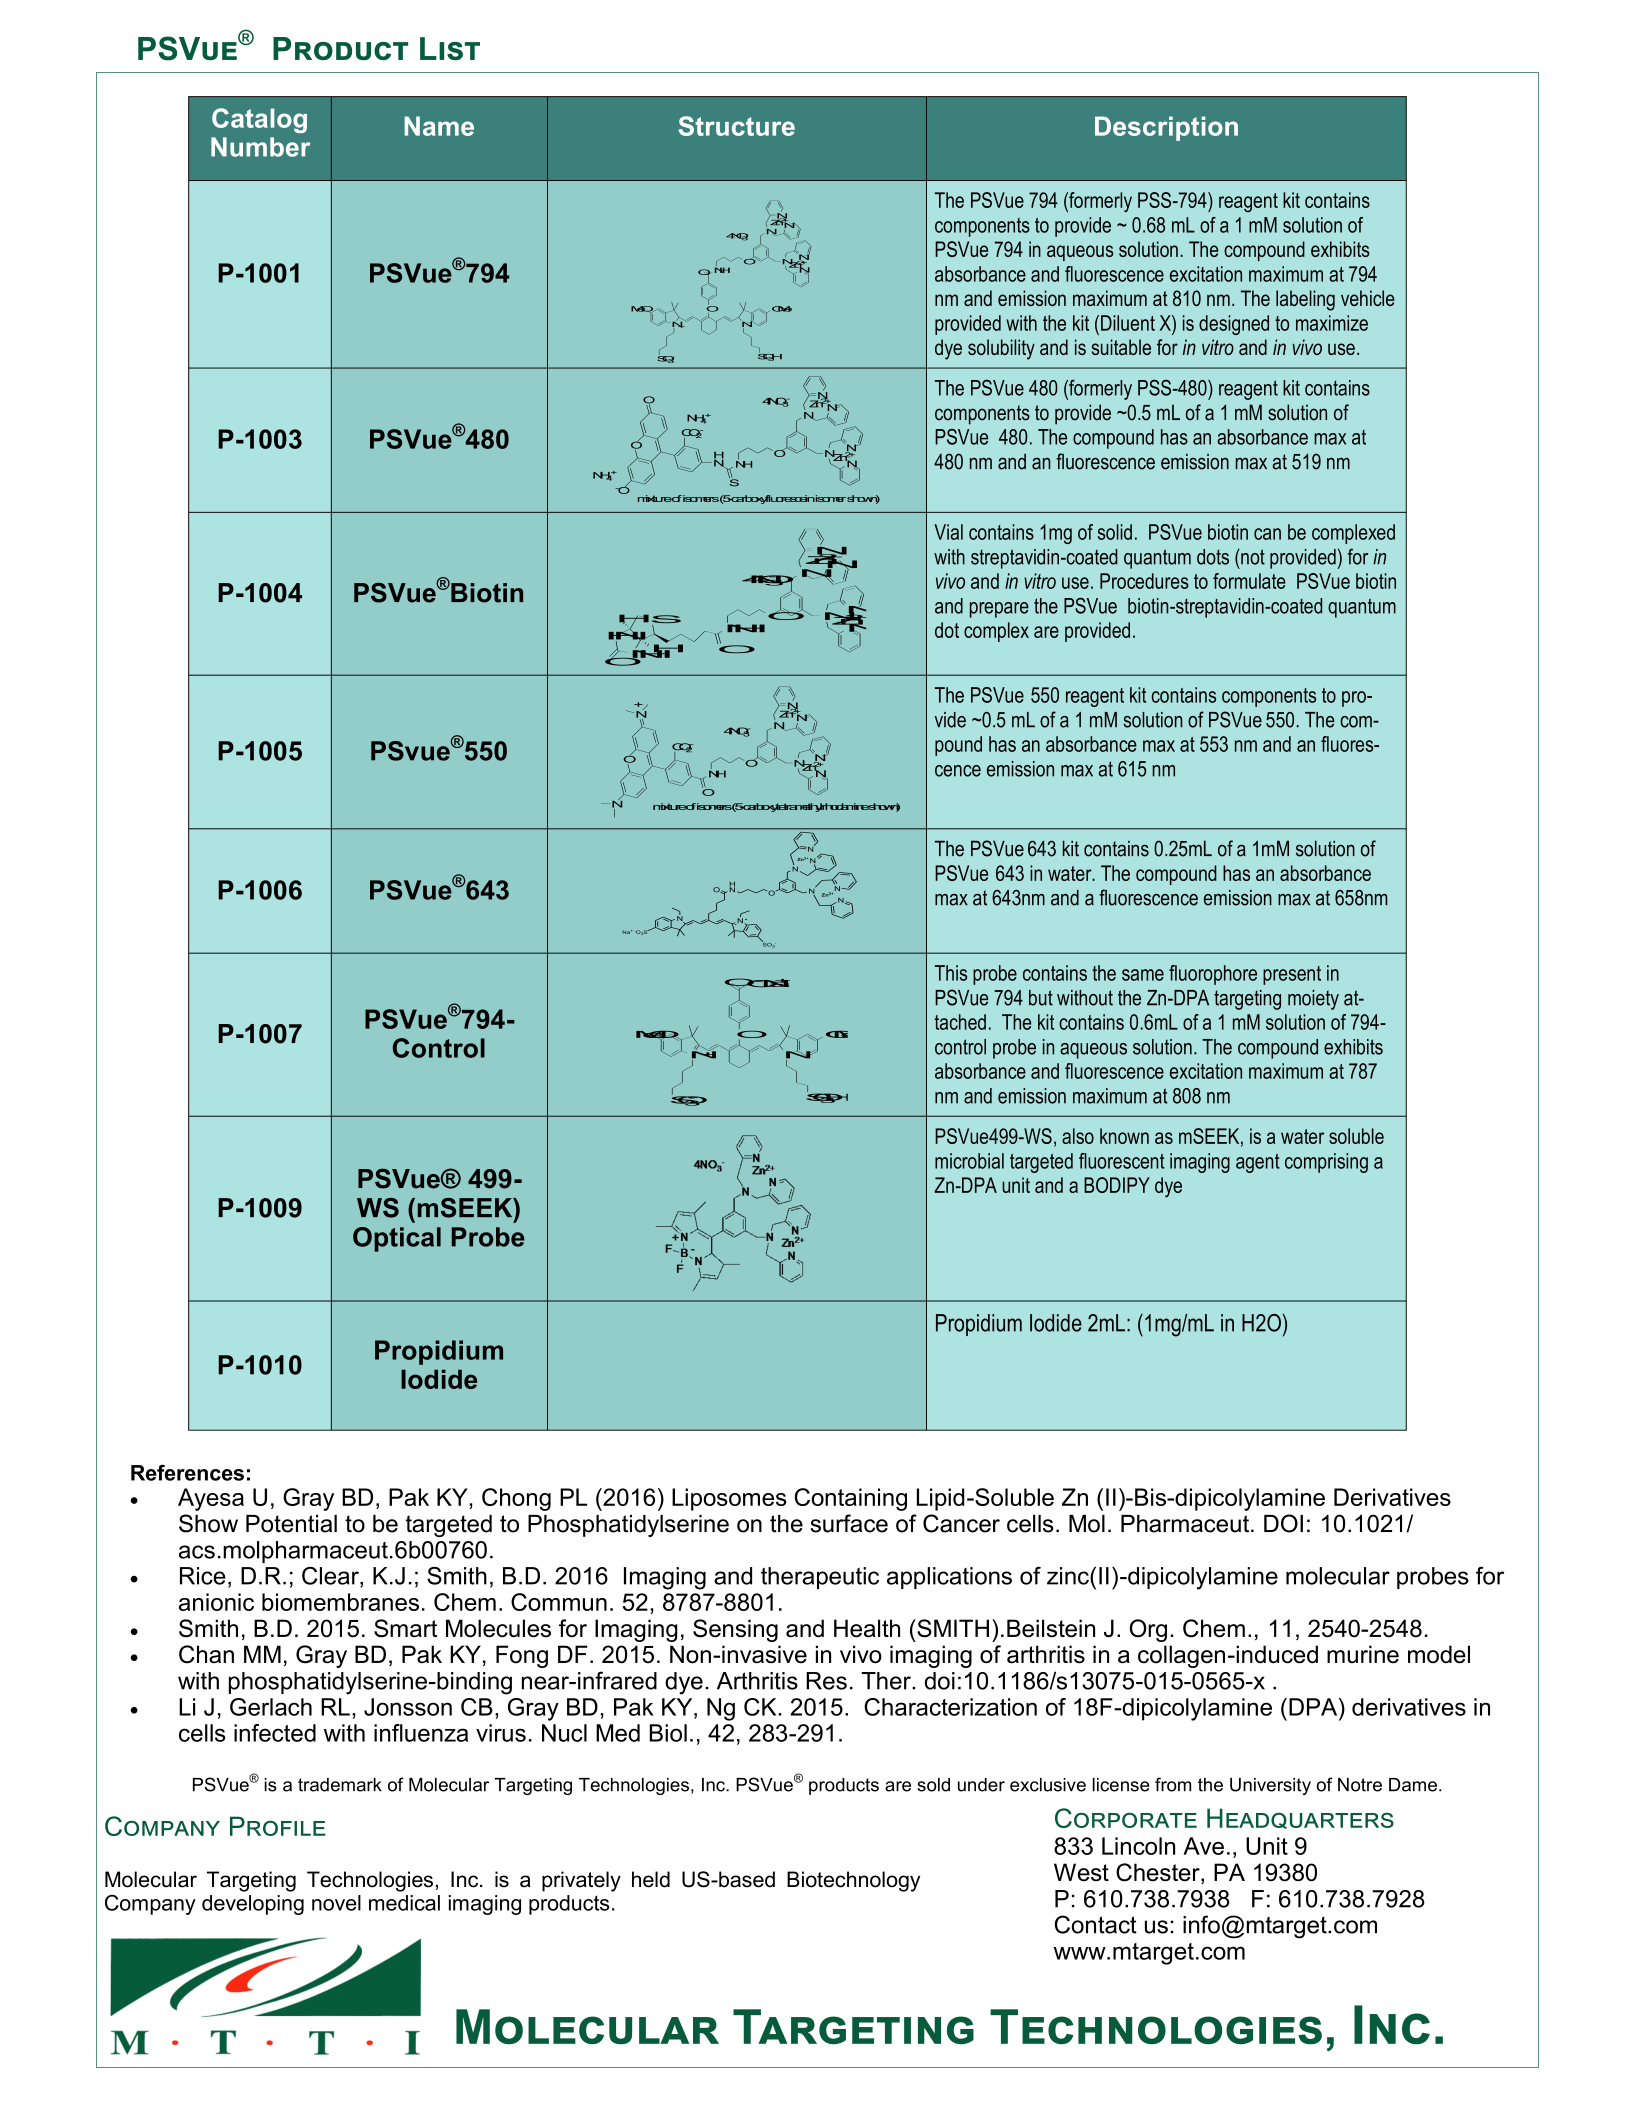  I want to click on present, so click(1292, 975).
